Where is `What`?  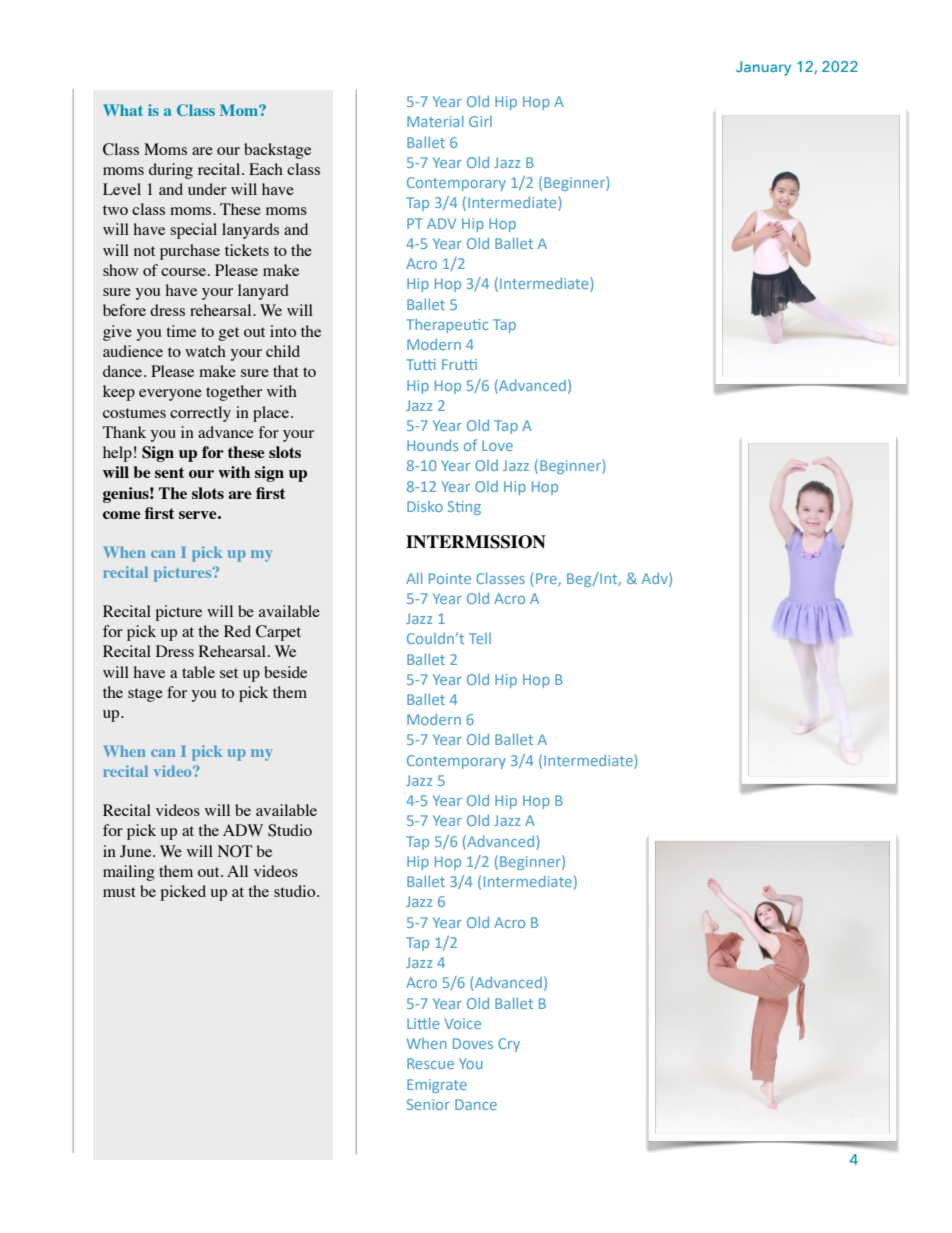
What is located at coordinates (123, 110).
